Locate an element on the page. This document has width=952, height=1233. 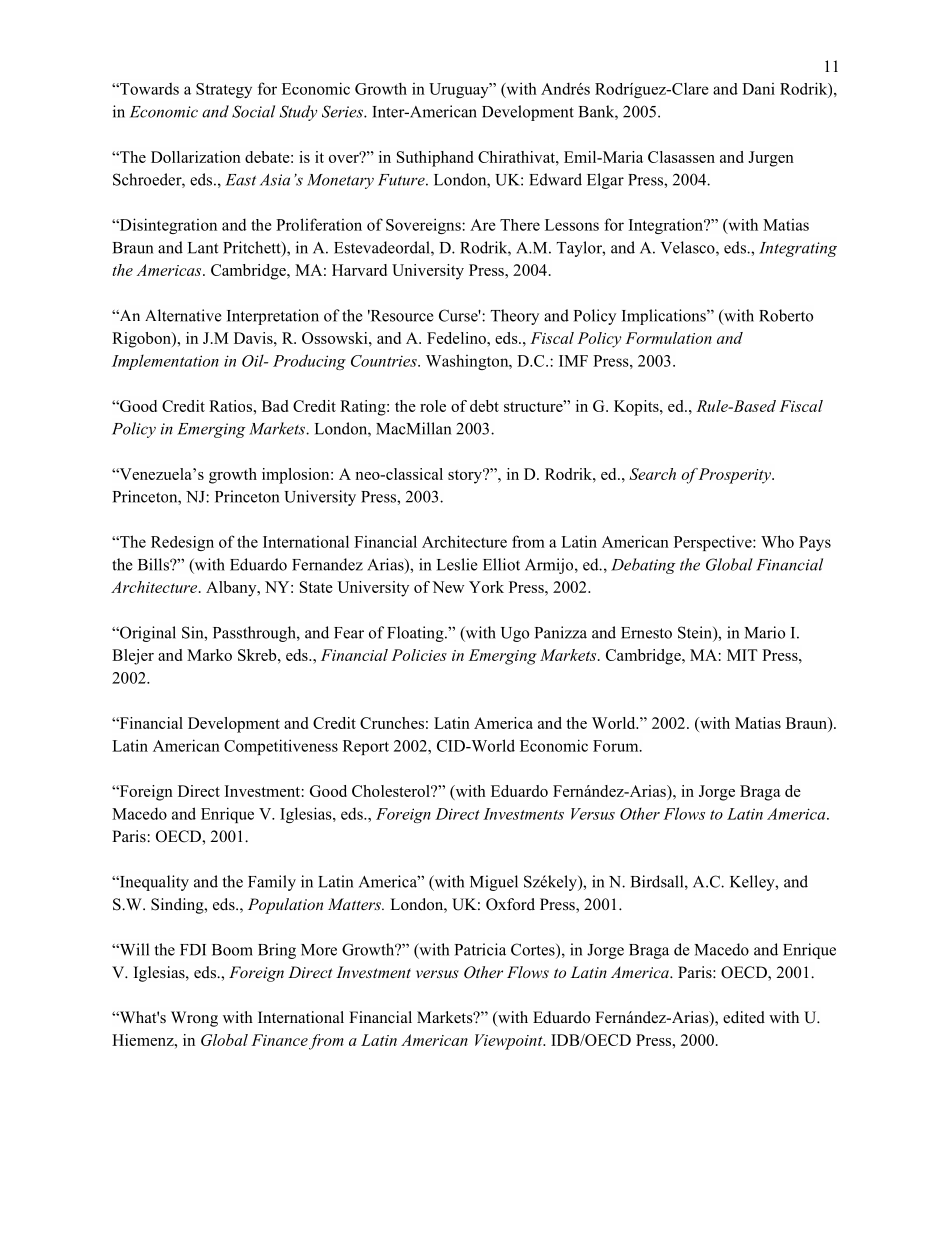
Competitiveness is located at coordinates (281, 747).
